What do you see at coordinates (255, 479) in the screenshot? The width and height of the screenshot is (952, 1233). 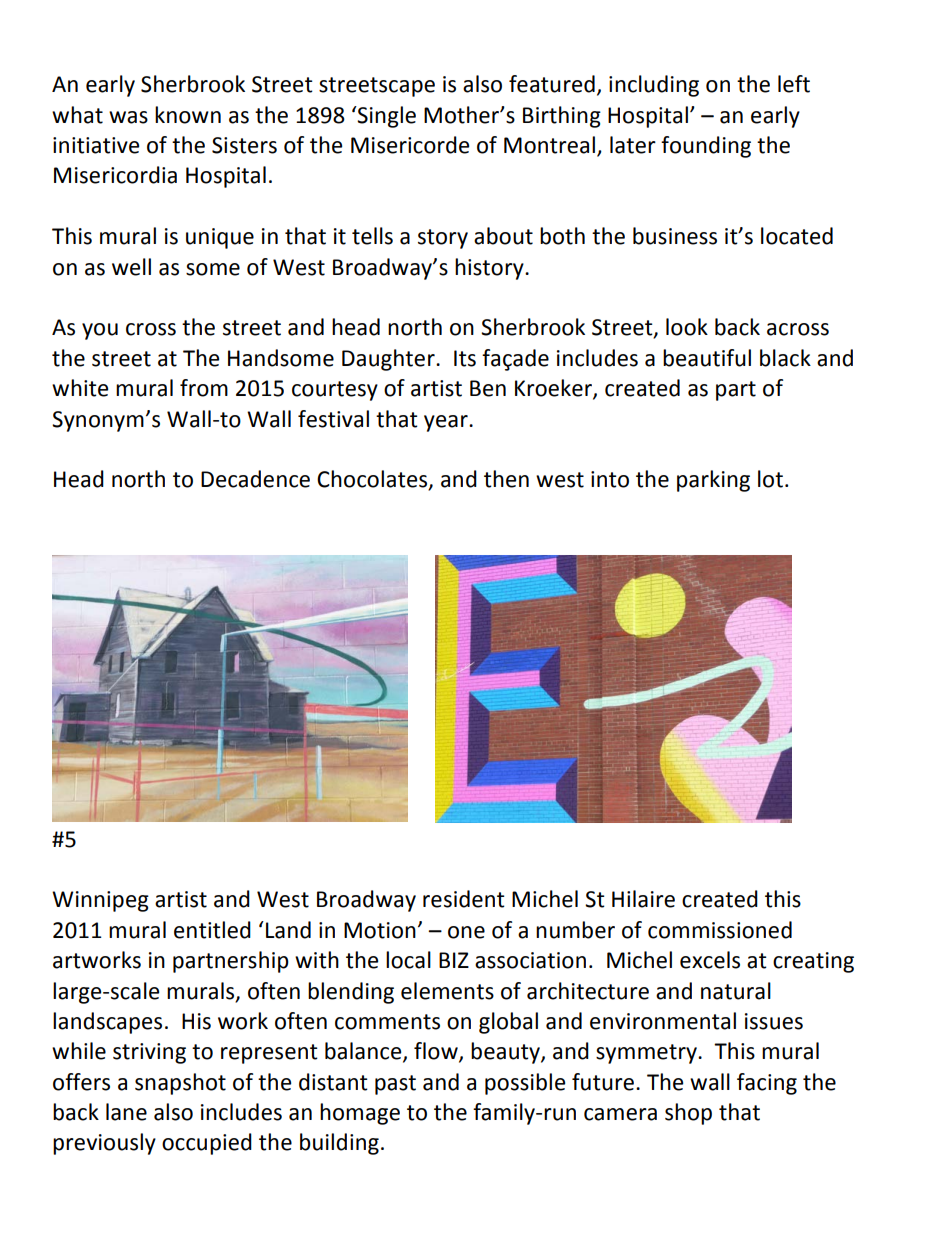 I see `Decadence` at bounding box center [255, 479].
